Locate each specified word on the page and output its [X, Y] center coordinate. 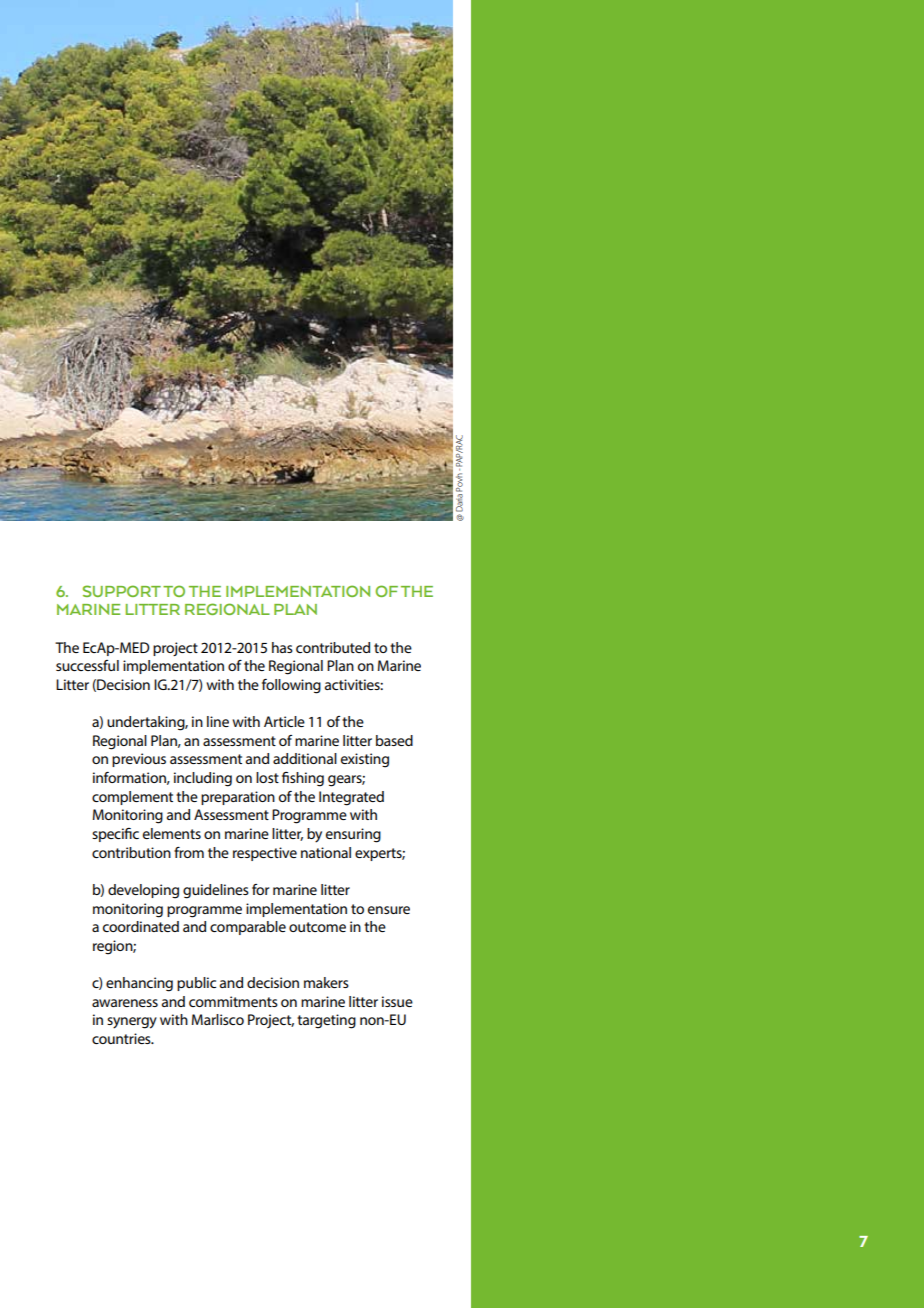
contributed [333, 647]
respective [265, 854]
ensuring [353, 835]
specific [115, 835]
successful [87, 665]
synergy [132, 1023]
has [282, 647]
